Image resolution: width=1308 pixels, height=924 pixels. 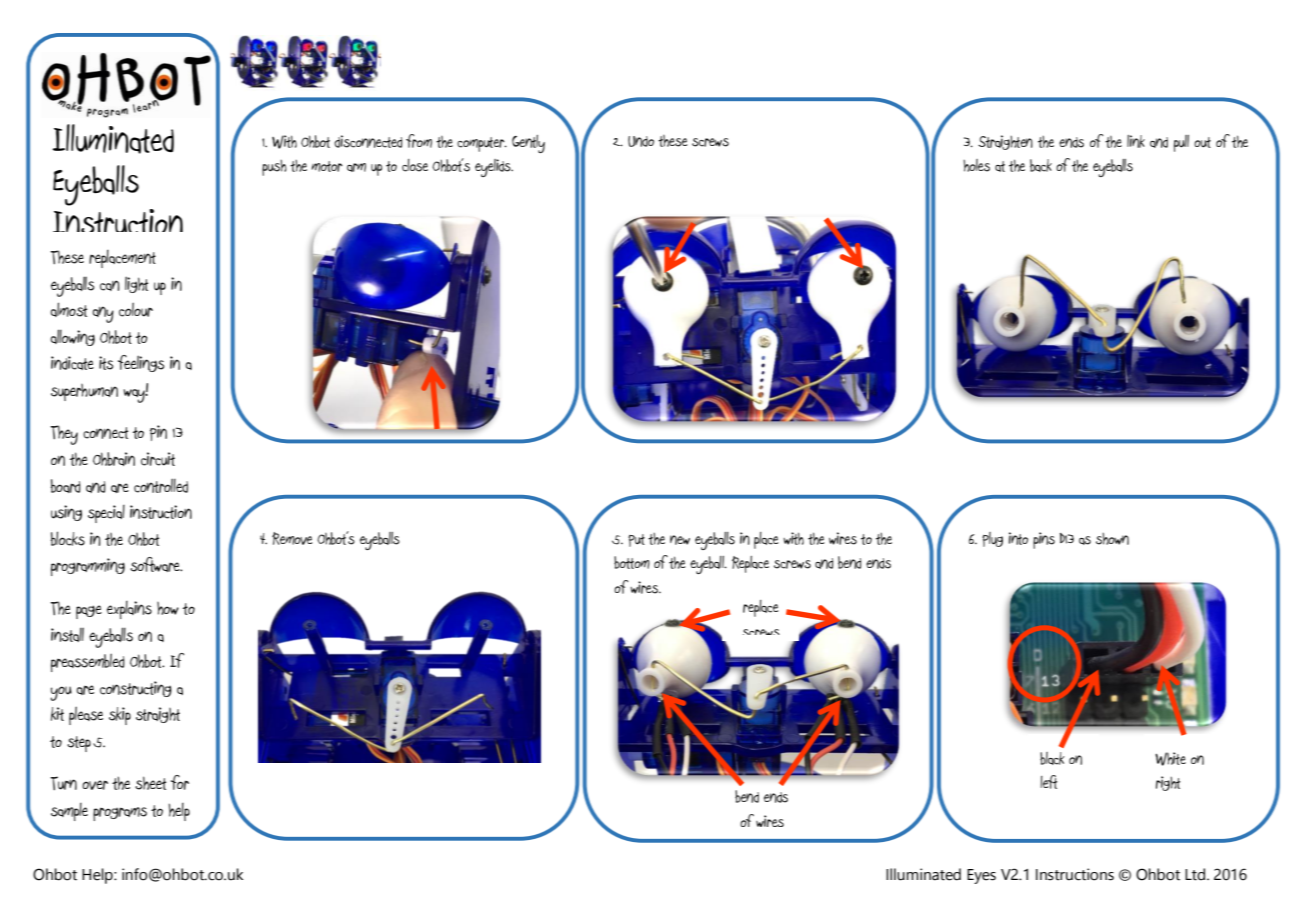 I want to click on controlled, so click(x=161, y=485).
